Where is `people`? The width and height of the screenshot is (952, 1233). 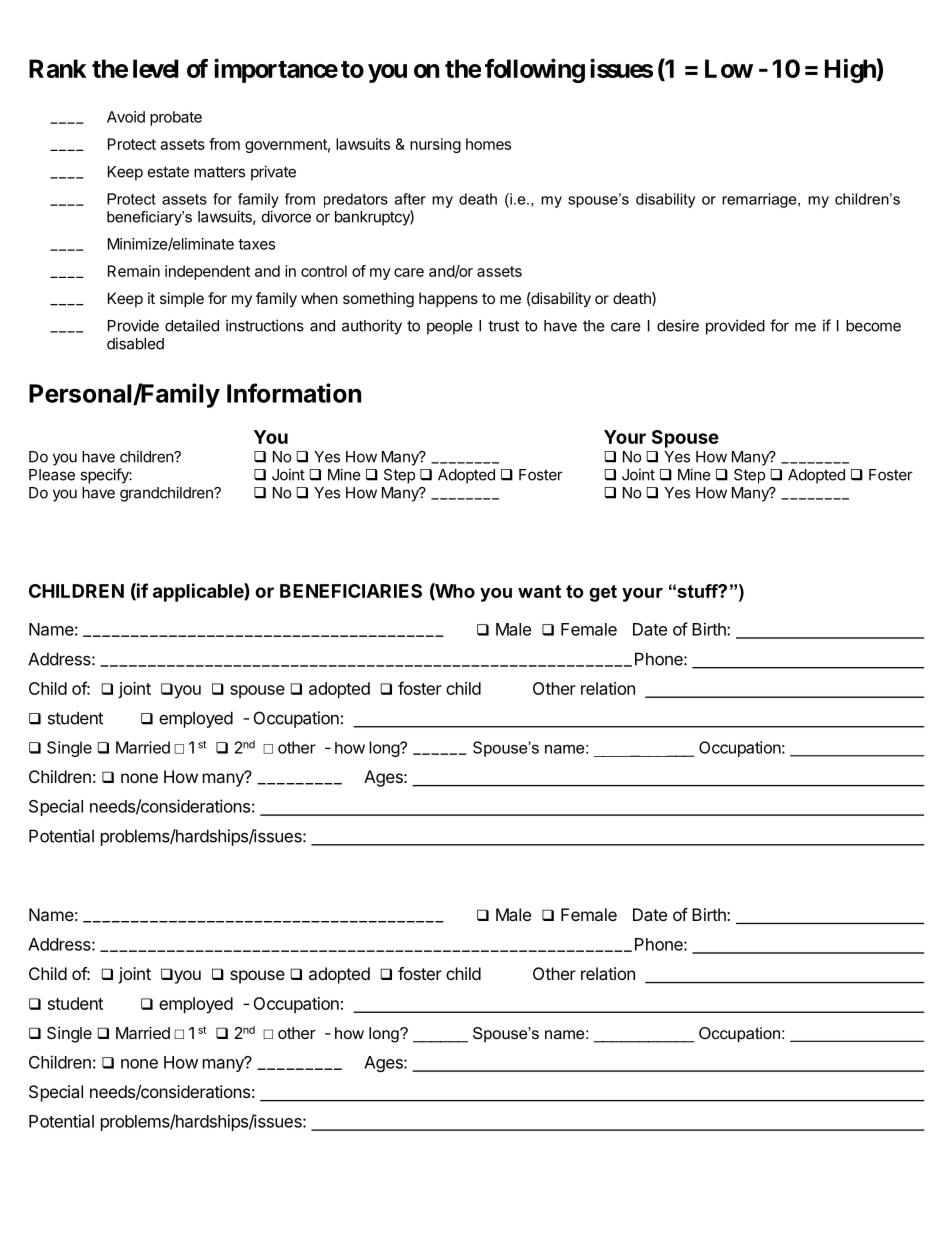 people is located at coordinates (450, 327).
